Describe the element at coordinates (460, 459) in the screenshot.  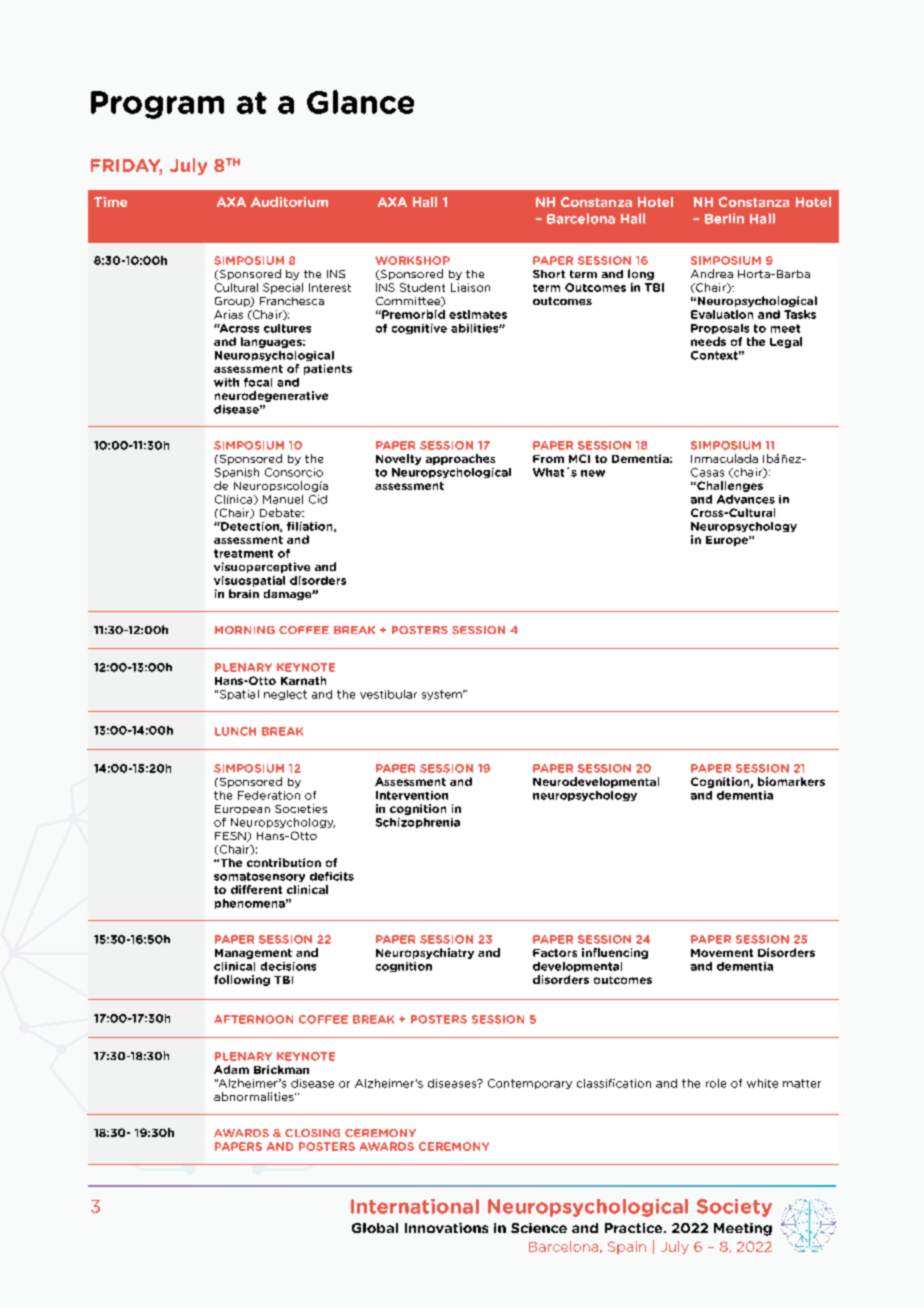
I see `approaches` at that location.
